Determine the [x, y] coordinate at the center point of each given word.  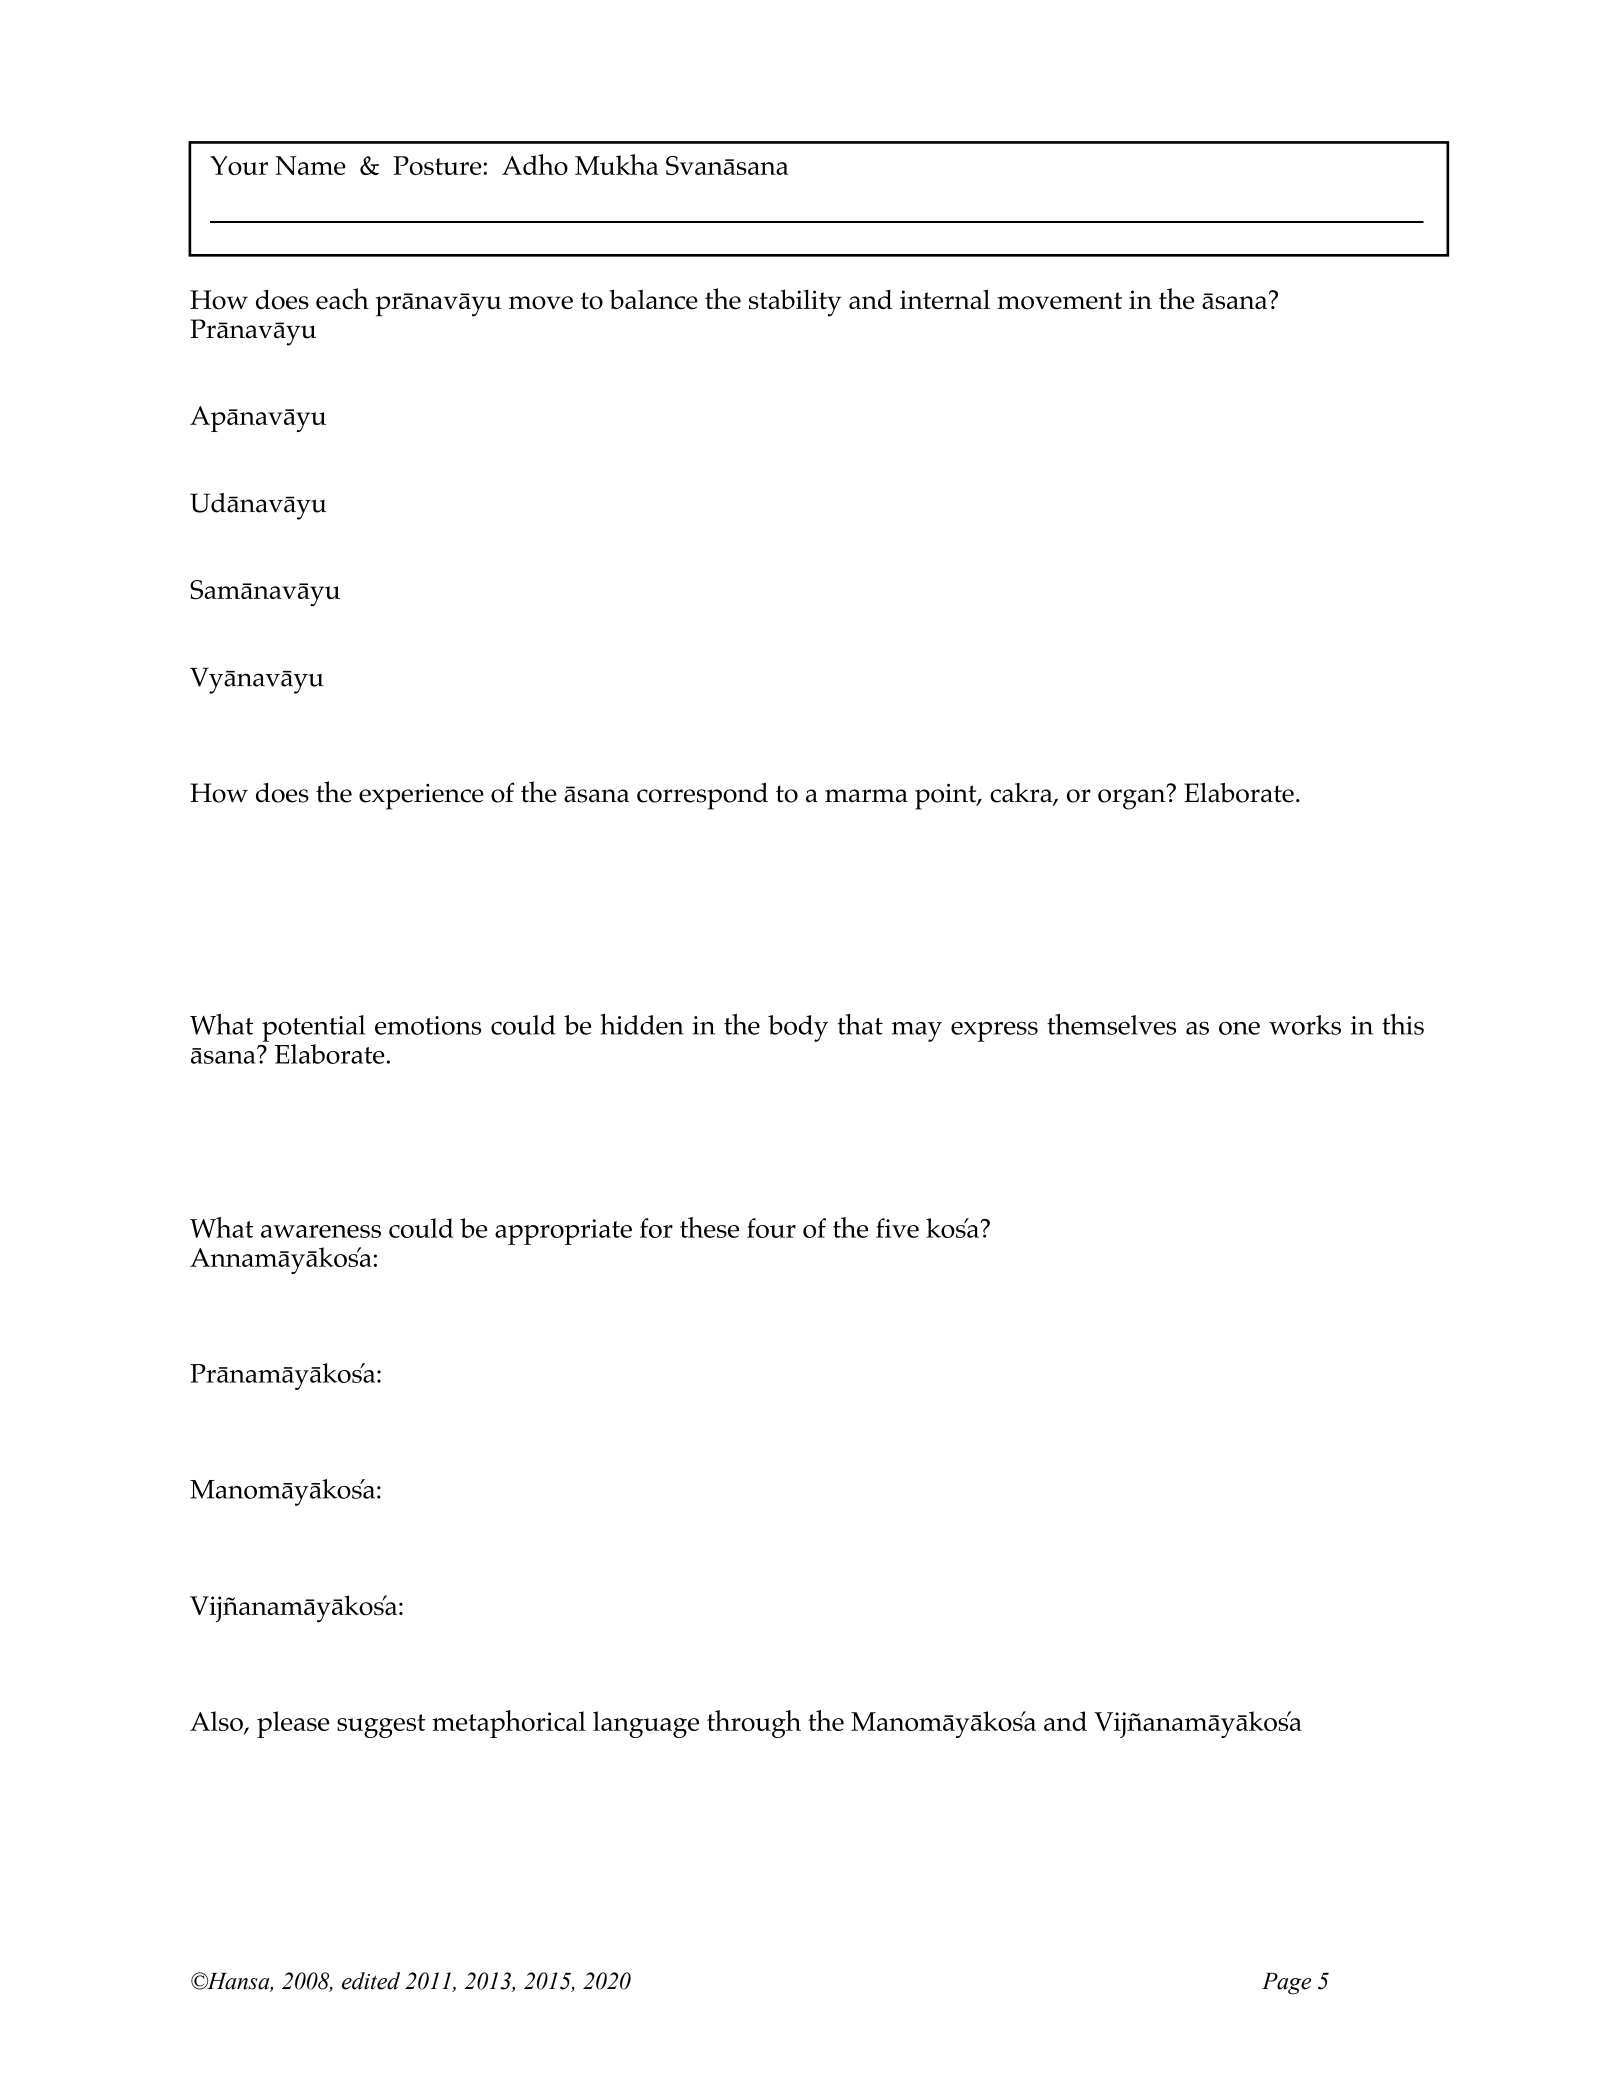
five [897, 1228]
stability [795, 303]
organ [1133, 798]
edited [371, 1981]
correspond [702, 796]
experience [421, 797]
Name [310, 165]
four [771, 1228]
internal [945, 299]
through [754, 1724]
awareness [321, 1231]
